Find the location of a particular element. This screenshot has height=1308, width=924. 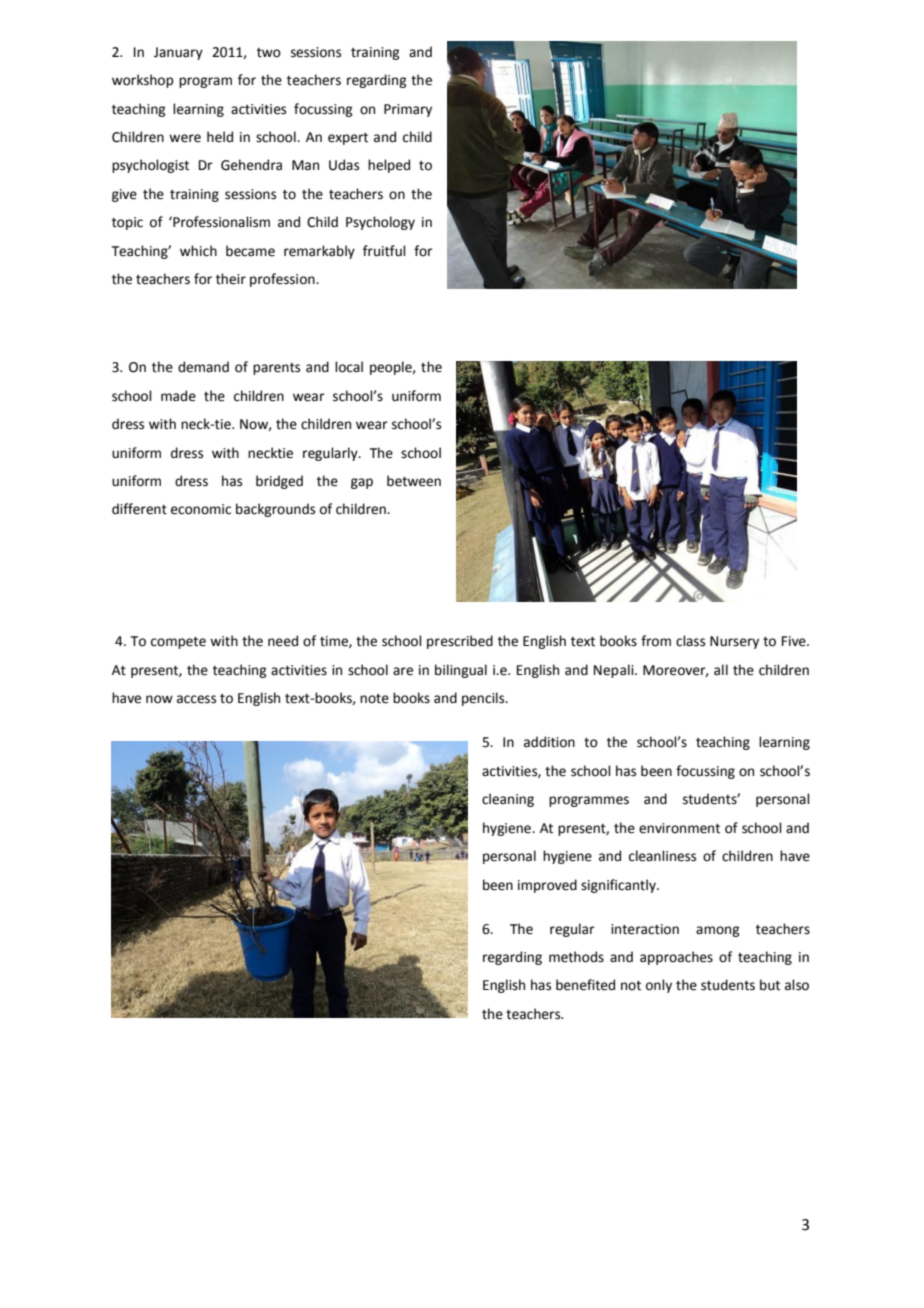

between is located at coordinates (414, 481).
